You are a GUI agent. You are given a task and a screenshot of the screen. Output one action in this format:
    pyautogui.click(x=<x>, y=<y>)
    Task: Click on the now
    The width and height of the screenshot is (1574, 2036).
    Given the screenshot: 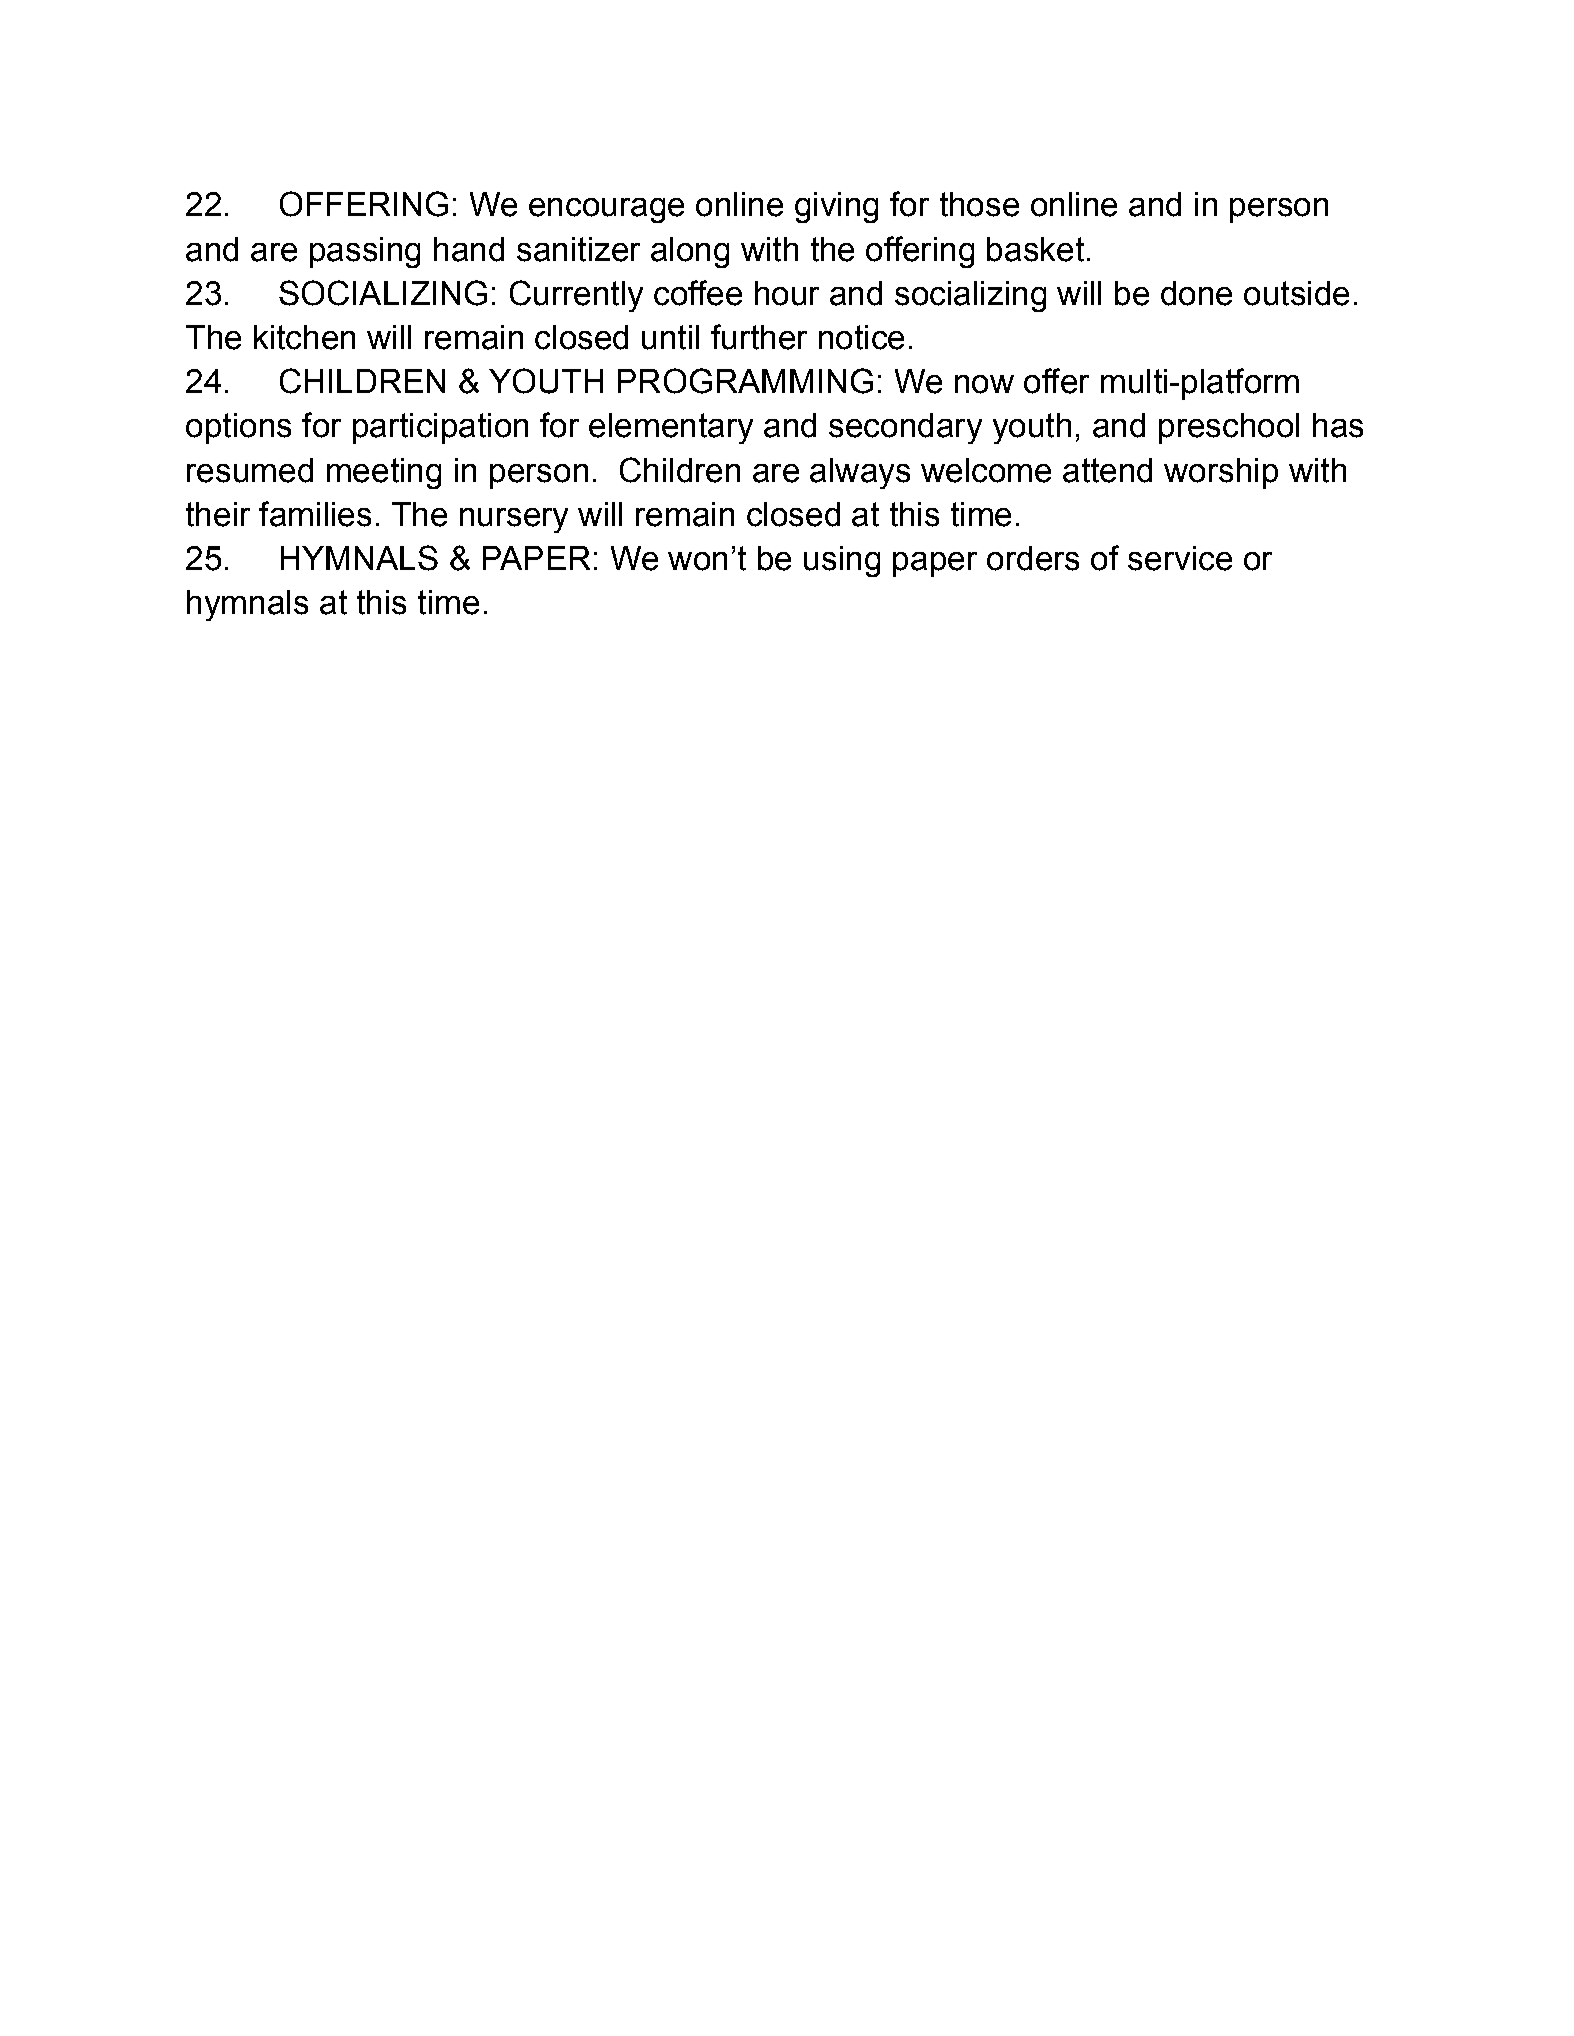 What is the action you would take?
    pyautogui.click(x=984, y=384)
